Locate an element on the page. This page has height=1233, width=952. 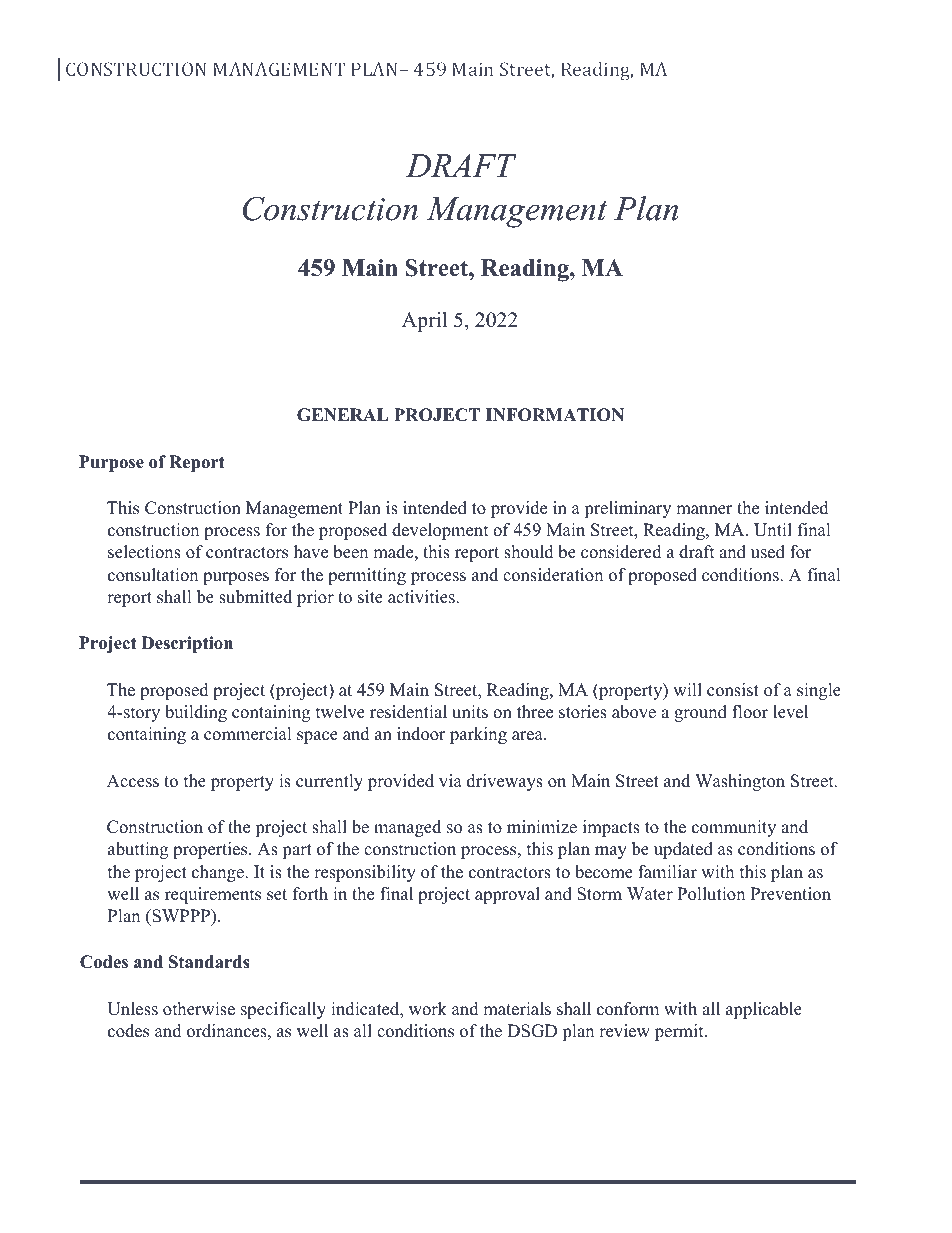
otherwise is located at coordinates (199, 1009).
